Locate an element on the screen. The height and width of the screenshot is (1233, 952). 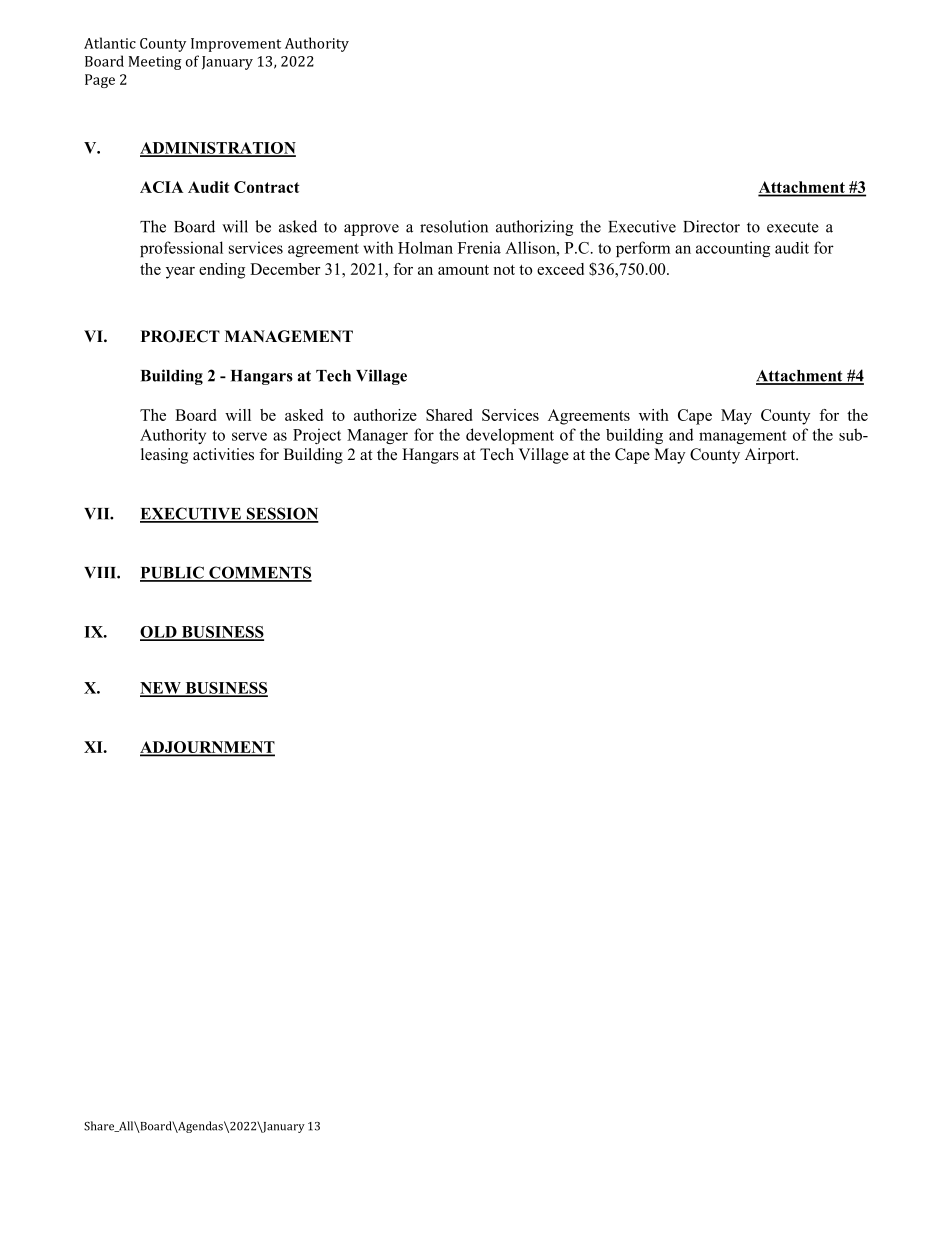
NEW is located at coordinates (161, 689).
